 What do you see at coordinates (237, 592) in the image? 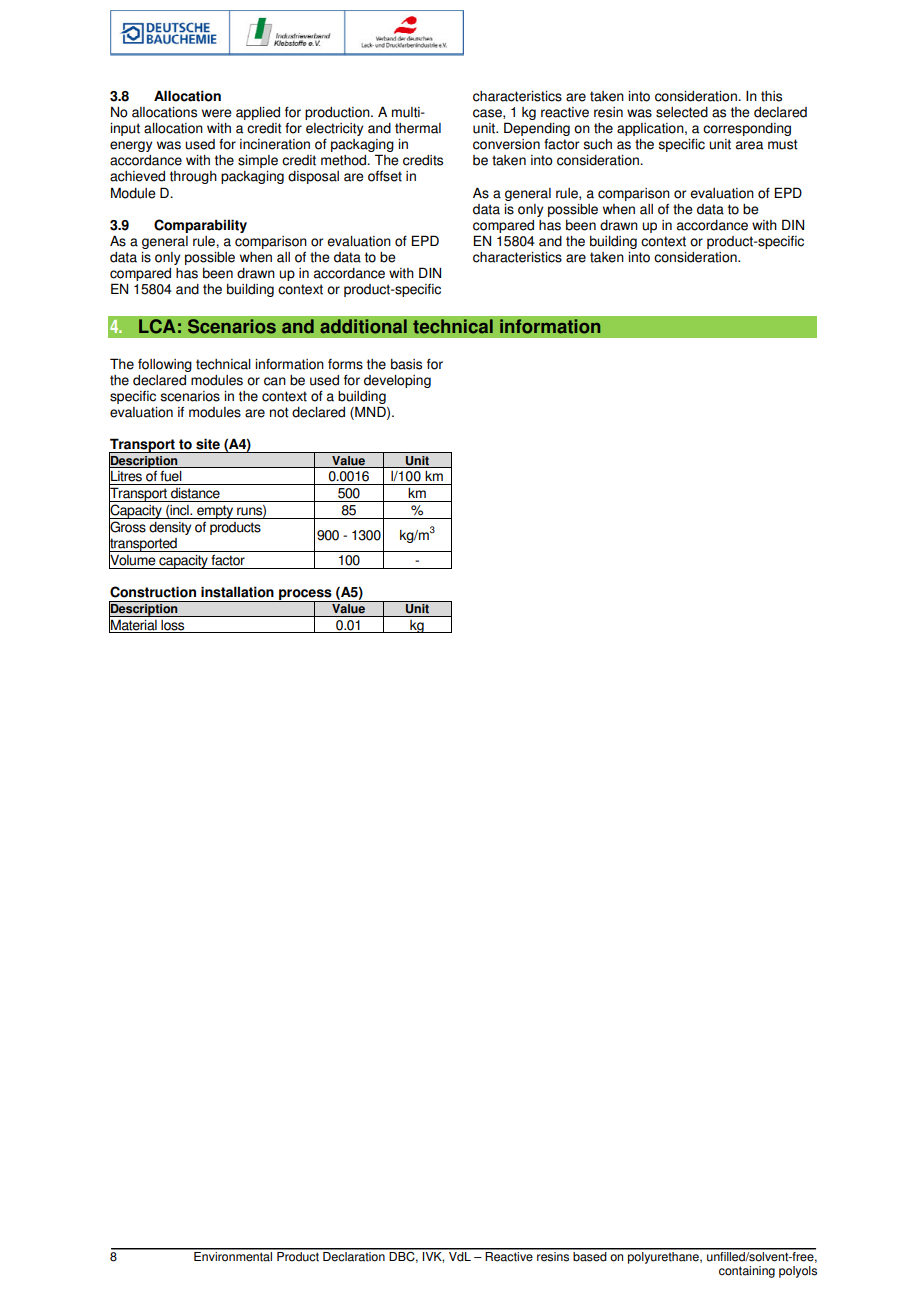
I see `installation` at bounding box center [237, 592].
